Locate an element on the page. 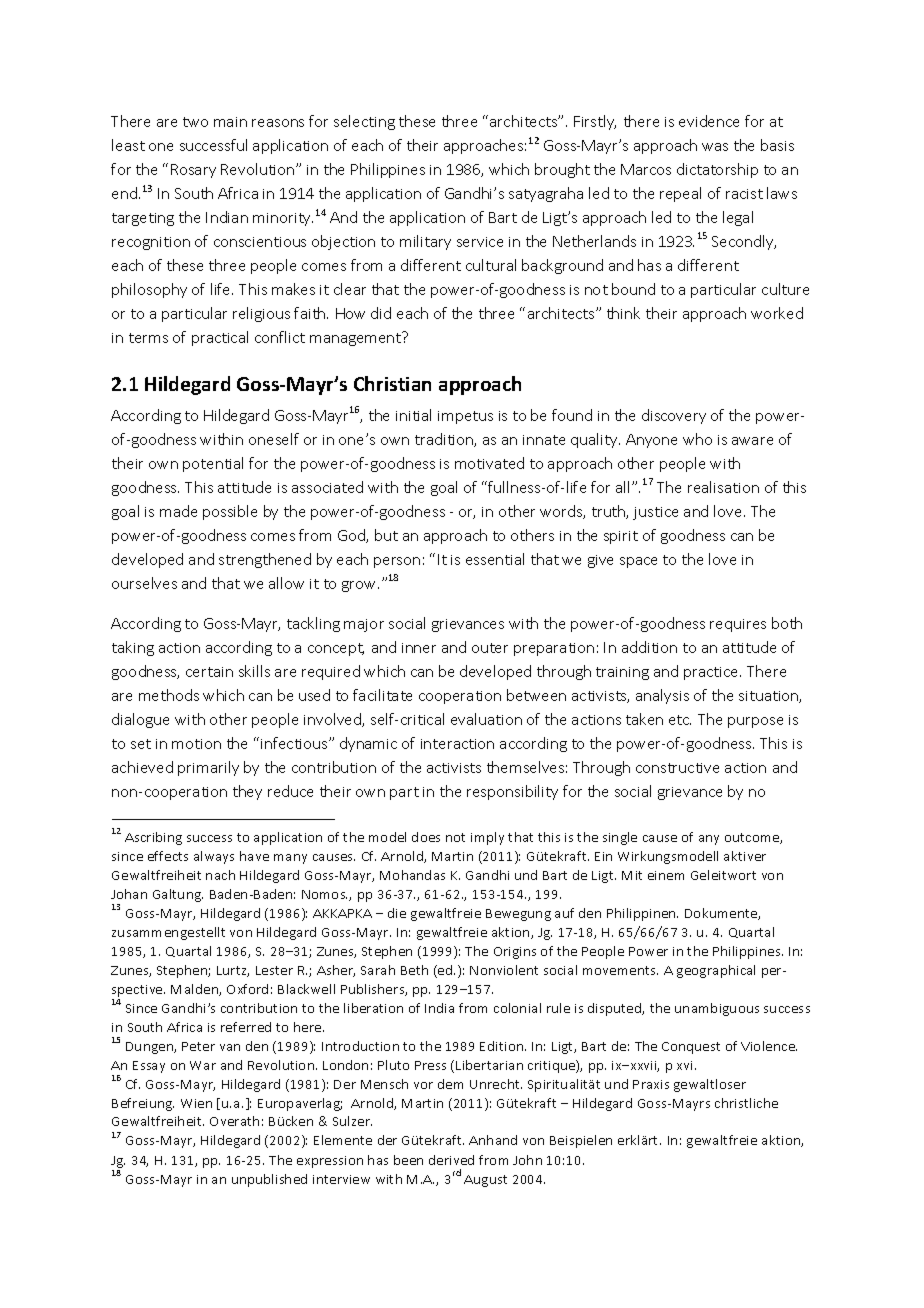 The image size is (924, 1308). Rosary is located at coordinates (193, 171).
